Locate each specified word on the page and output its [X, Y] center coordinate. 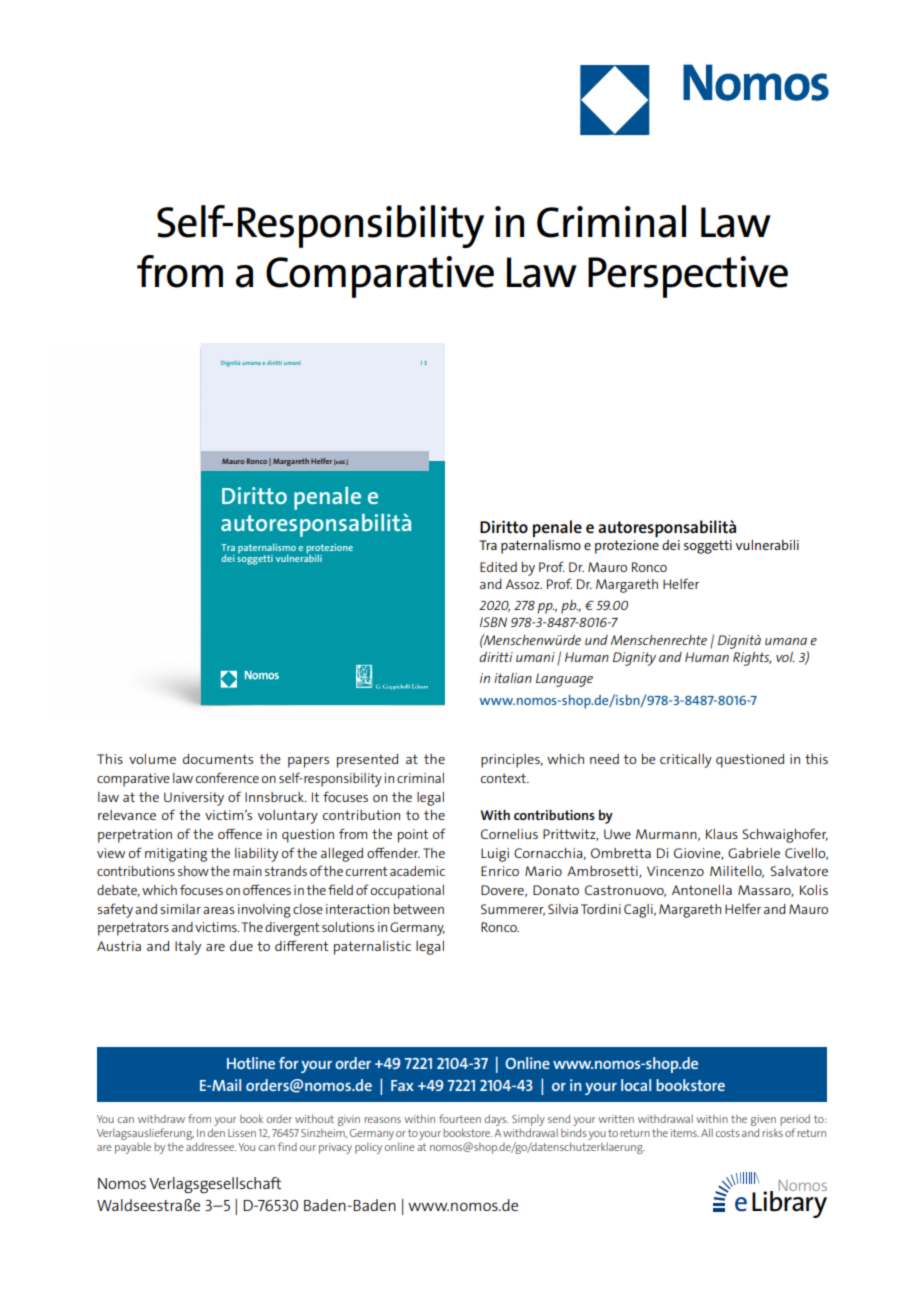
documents [218, 759]
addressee [211, 1146]
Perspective [688, 277]
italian [513, 678]
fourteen [460, 1118]
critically [686, 761]
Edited [498, 567]
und [596, 640]
